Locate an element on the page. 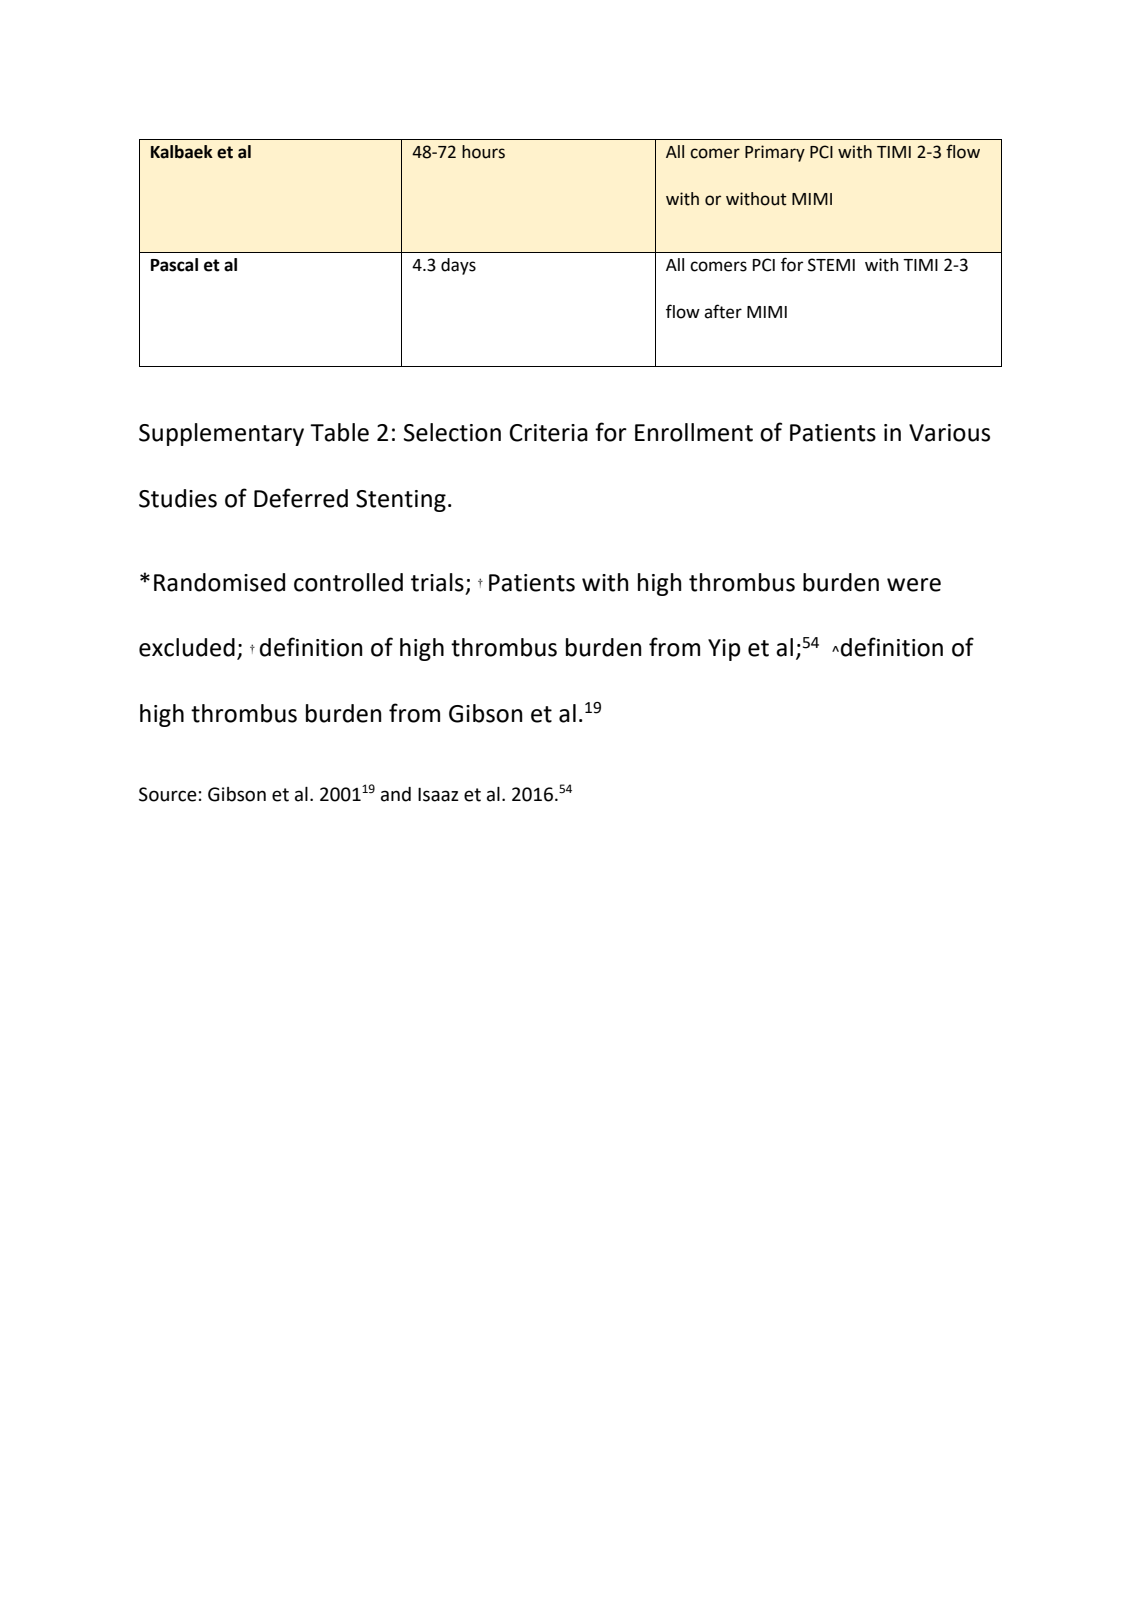 The image size is (1139, 1611). after is located at coordinates (723, 311).
